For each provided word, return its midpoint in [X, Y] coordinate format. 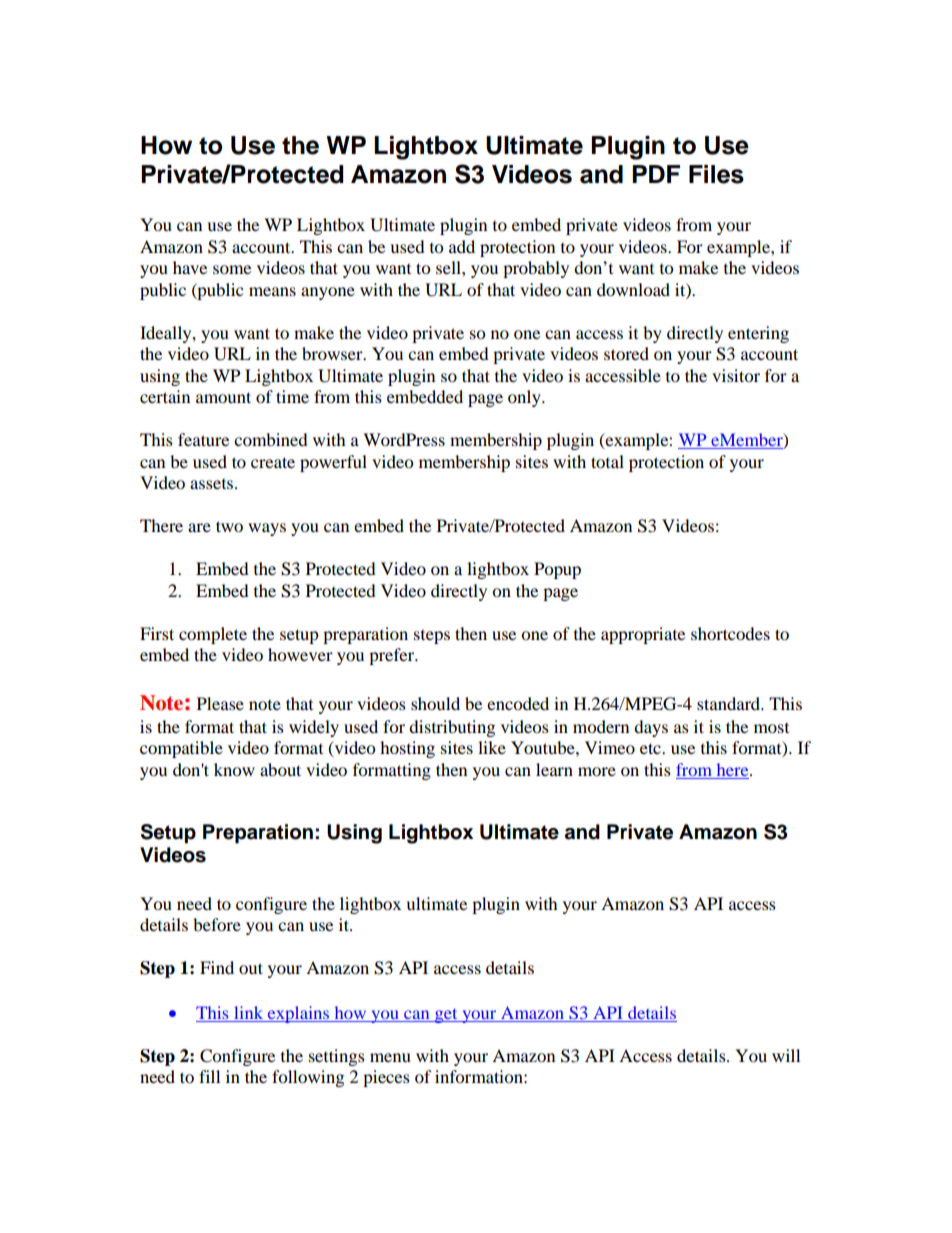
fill [209, 1076]
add [462, 246]
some [232, 269]
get [446, 1016]
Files [716, 174]
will [786, 1055]
